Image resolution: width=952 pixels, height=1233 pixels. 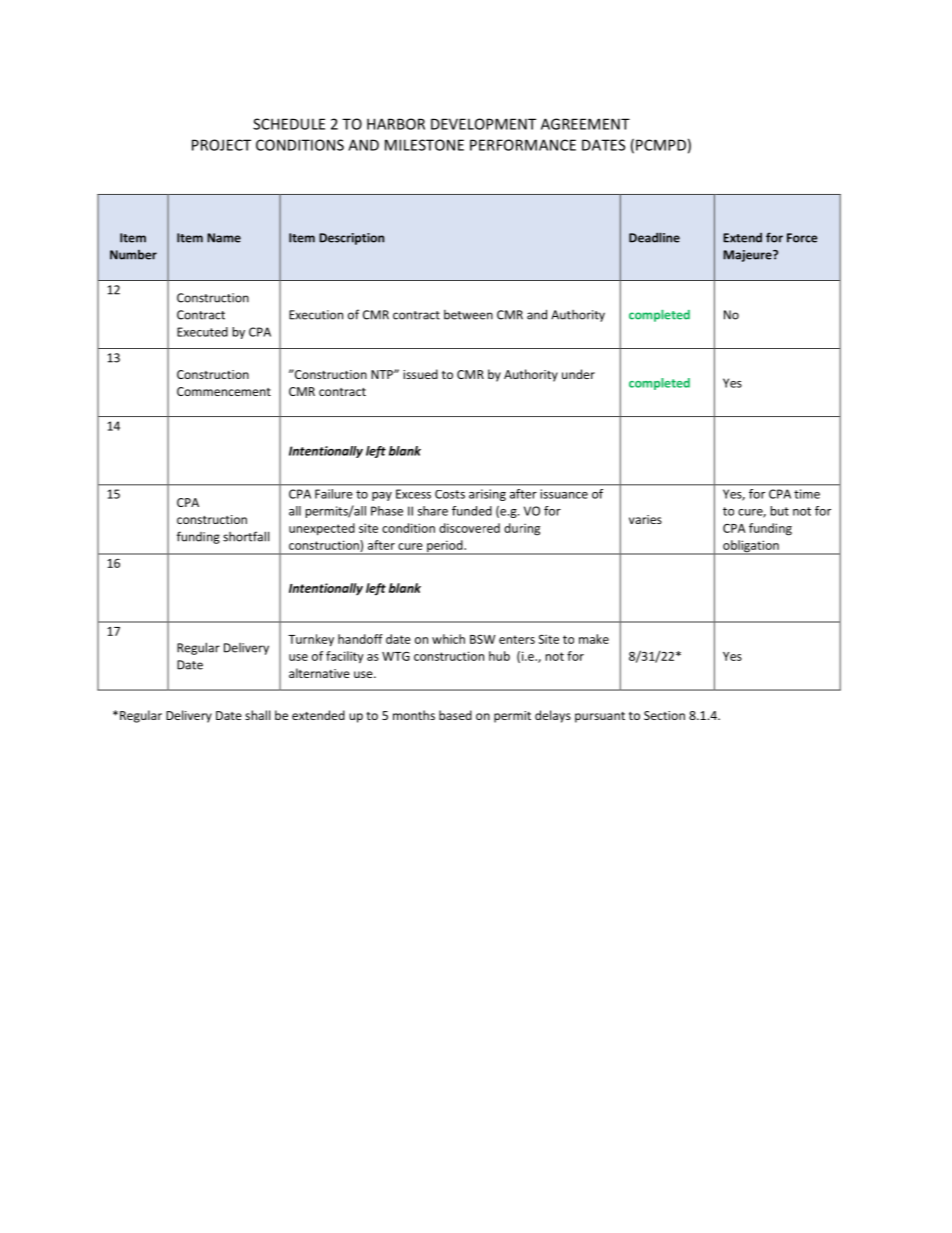 I want to click on AGREEMENT, so click(x=585, y=124).
